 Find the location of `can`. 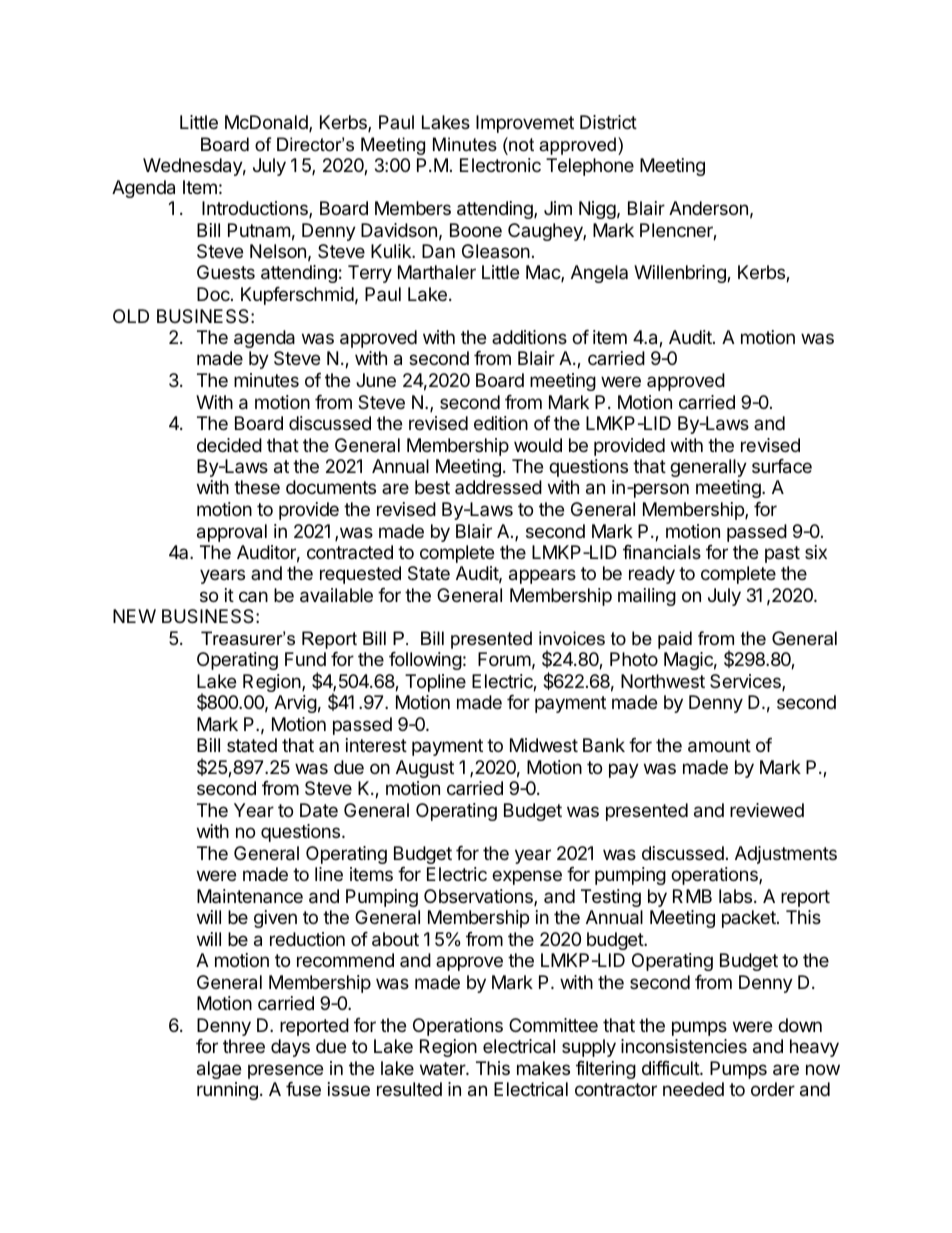

can is located at coordinates (253, 597).
